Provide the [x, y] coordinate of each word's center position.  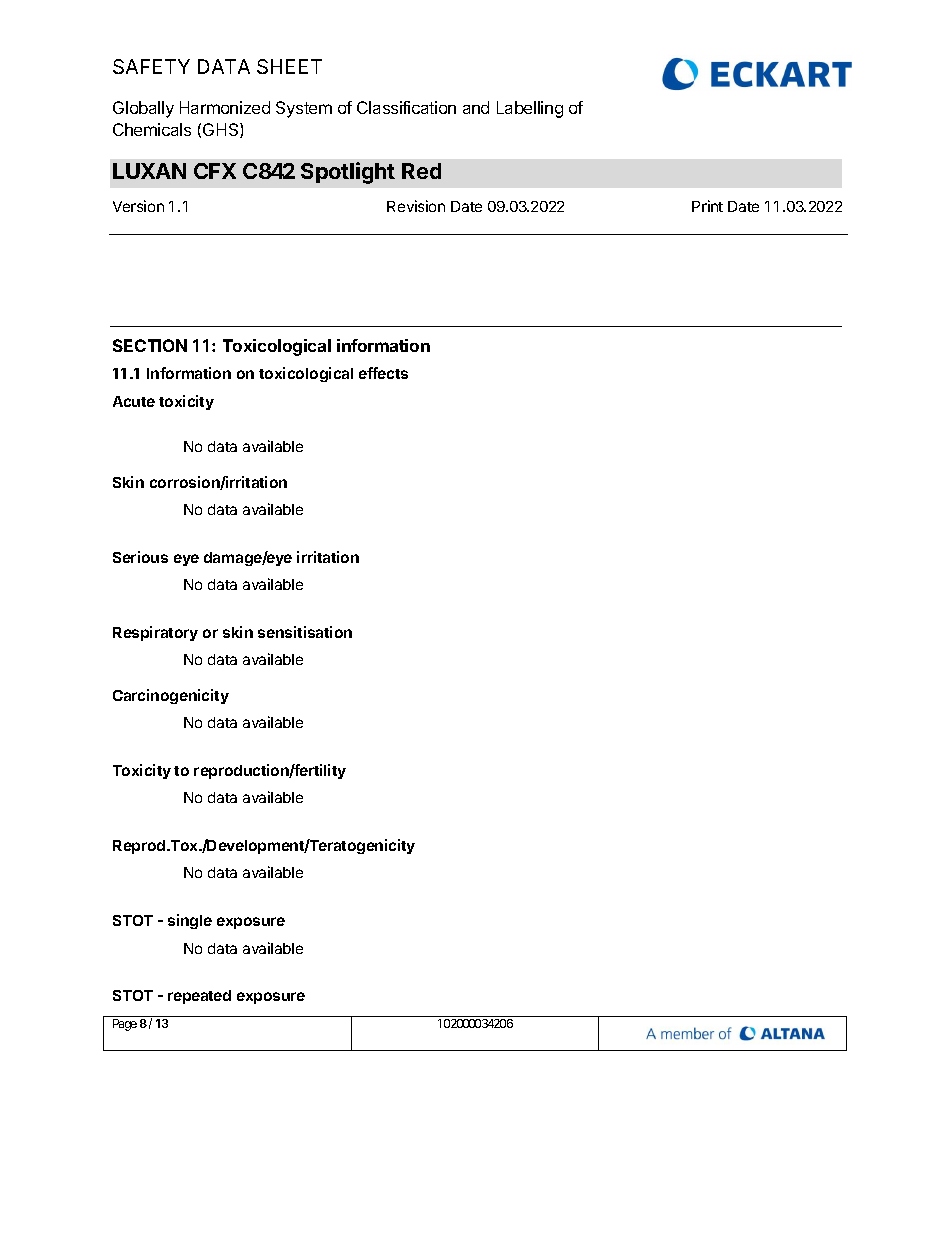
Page [125, 1025]
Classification [406, 107]
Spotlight [348, 173]
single [190, 921]
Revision [416, 206]
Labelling [530, 109]
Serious [140, 557]
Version [138, 206]
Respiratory [155, 633]
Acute [134, 401]
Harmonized [225, 107]
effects [383, 373]
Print [707, 206]
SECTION [150, 345]
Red [421, 171]
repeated [199, 997]
